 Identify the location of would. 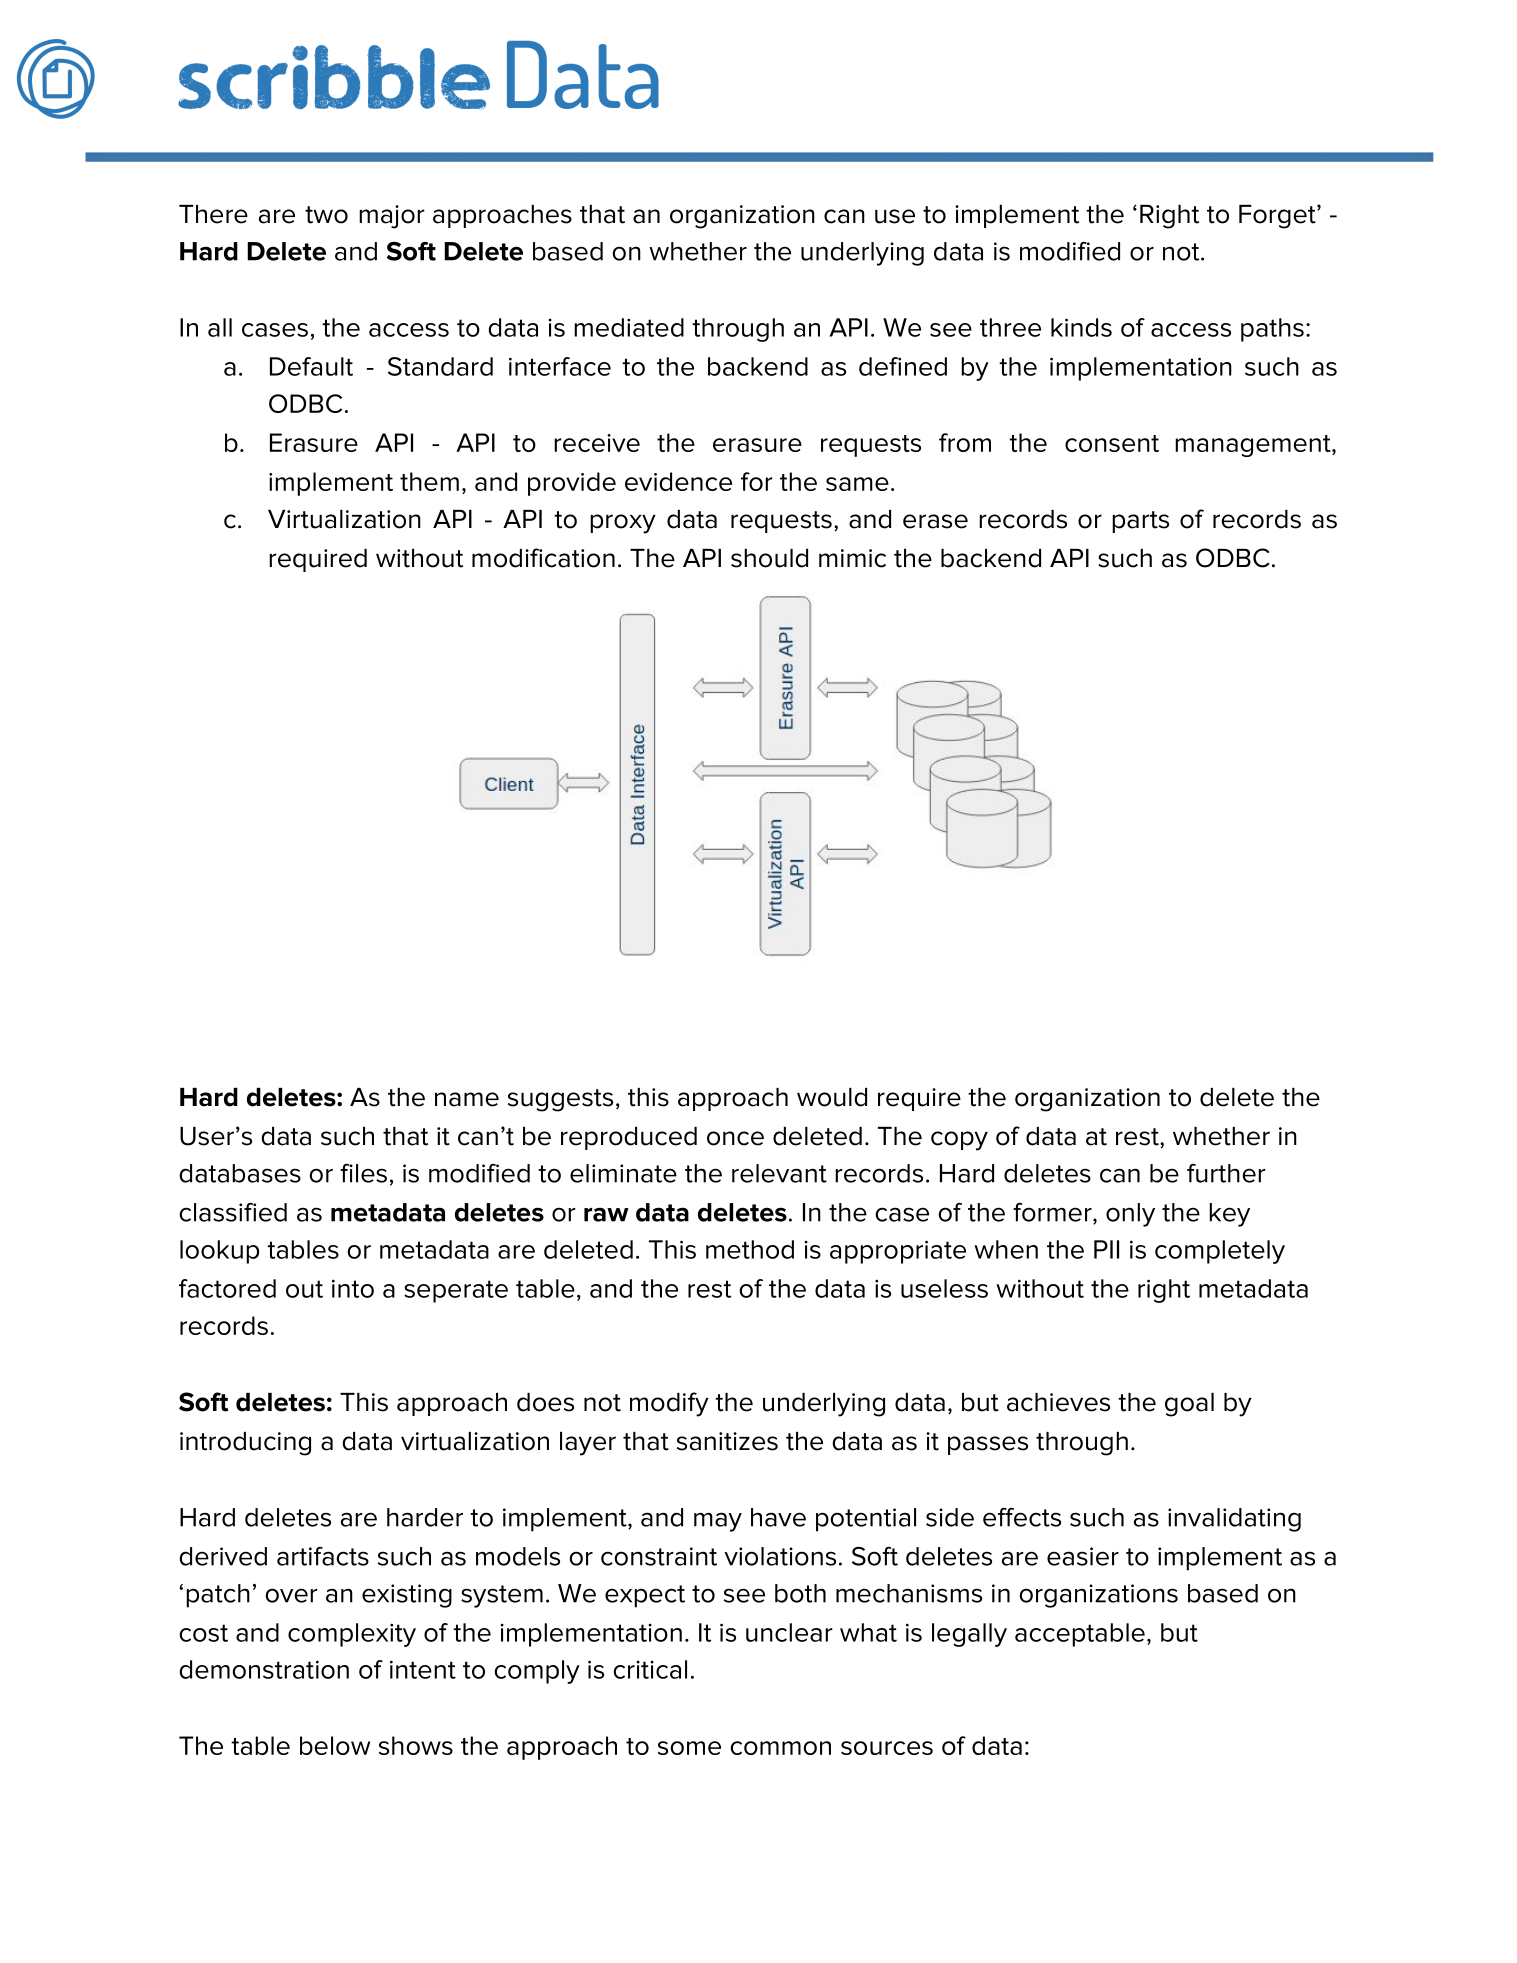
(832, 1097).
